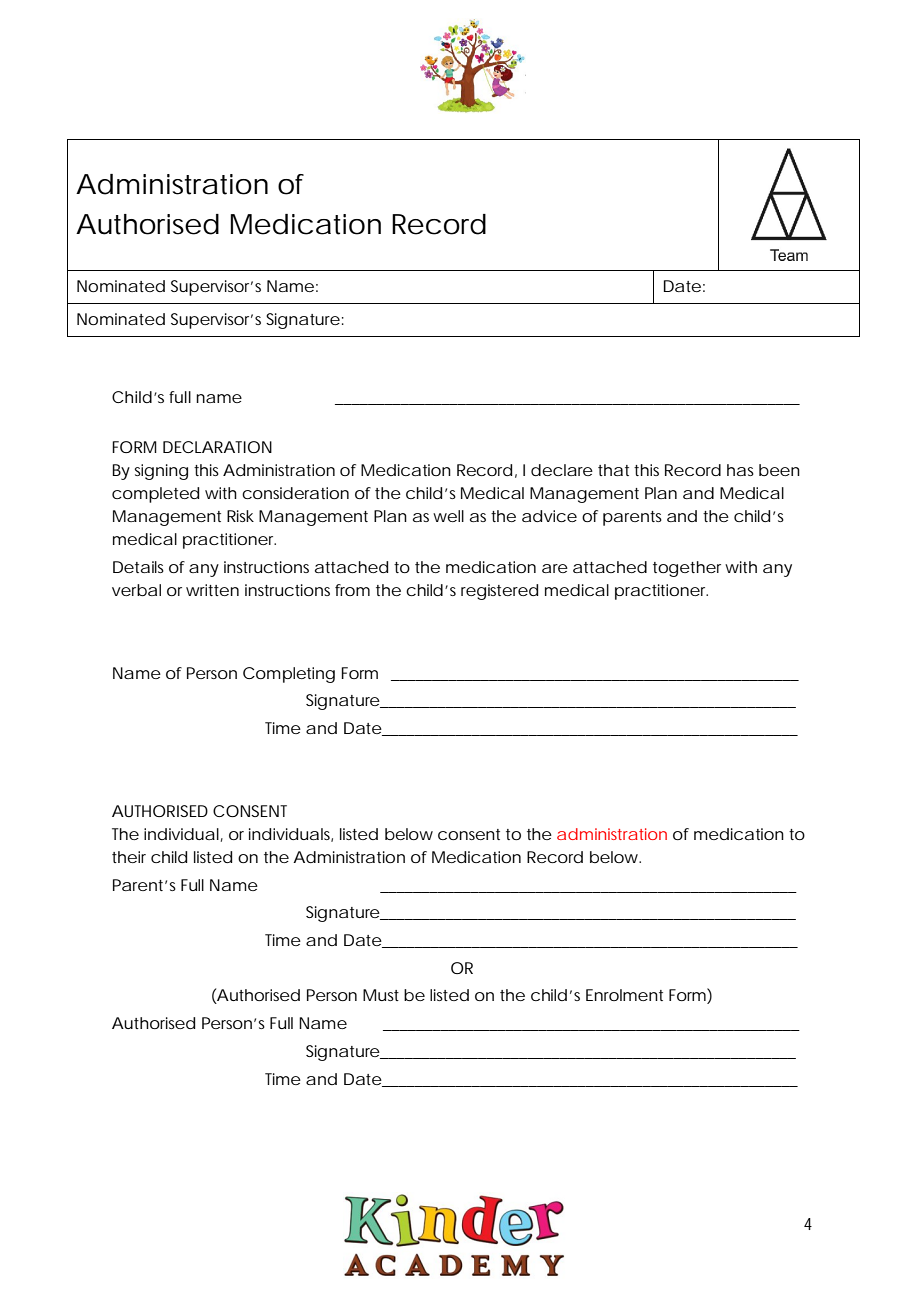  Describe the element at coordinates (217, 447) in the screenshot. I see `DECLARATION` at that location.
